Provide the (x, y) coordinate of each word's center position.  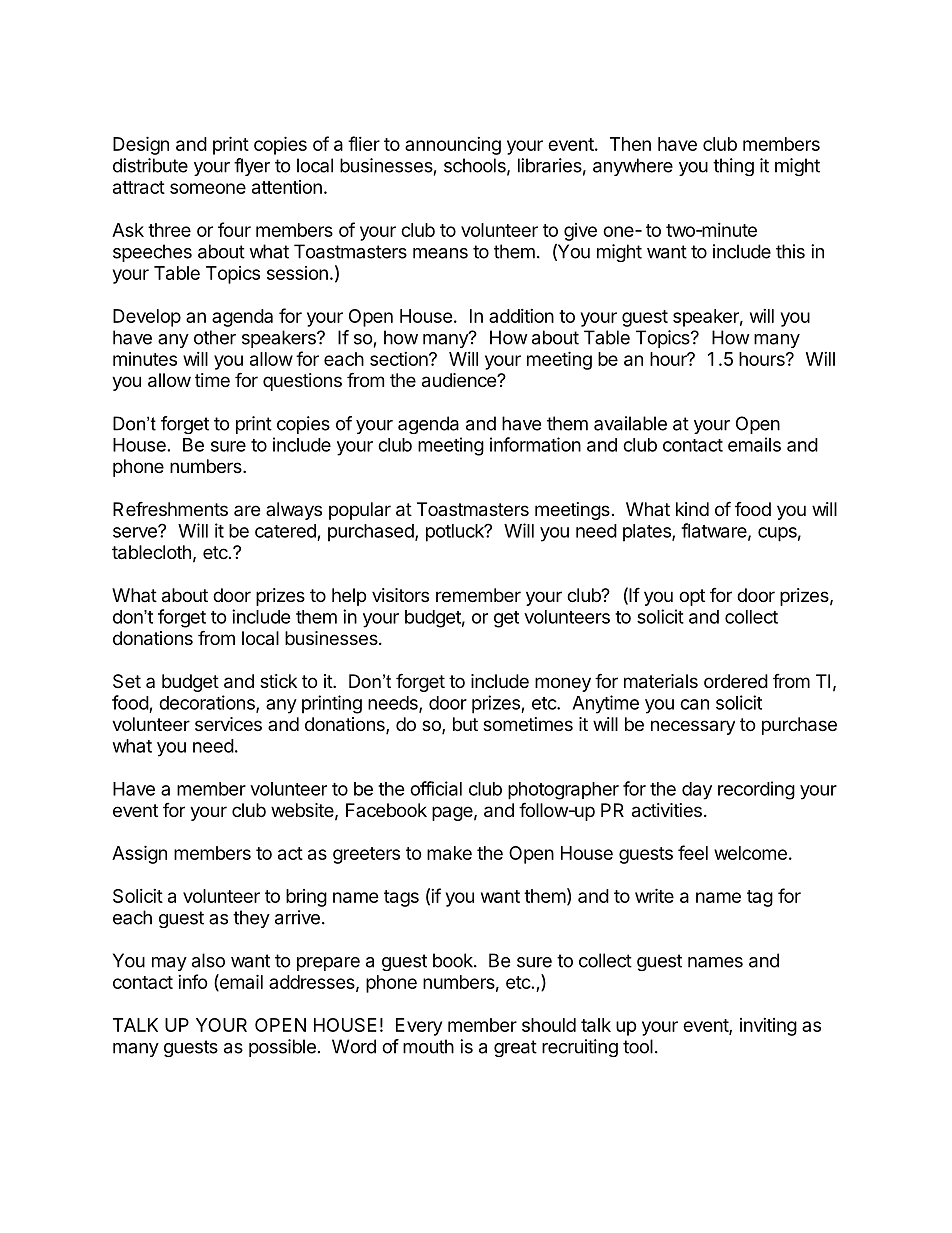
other (215, 337)
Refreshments (170, 508)
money (563, 684)
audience (460, 380)
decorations (208, 703)
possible (282, 1048)
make (449, 853)
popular (360, 511)
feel (693, 852)
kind (692, 509)
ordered (736, 681)
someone (208, 188)
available (630, 423)
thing (733, 167)
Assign (139, 854)
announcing (453, 146)
